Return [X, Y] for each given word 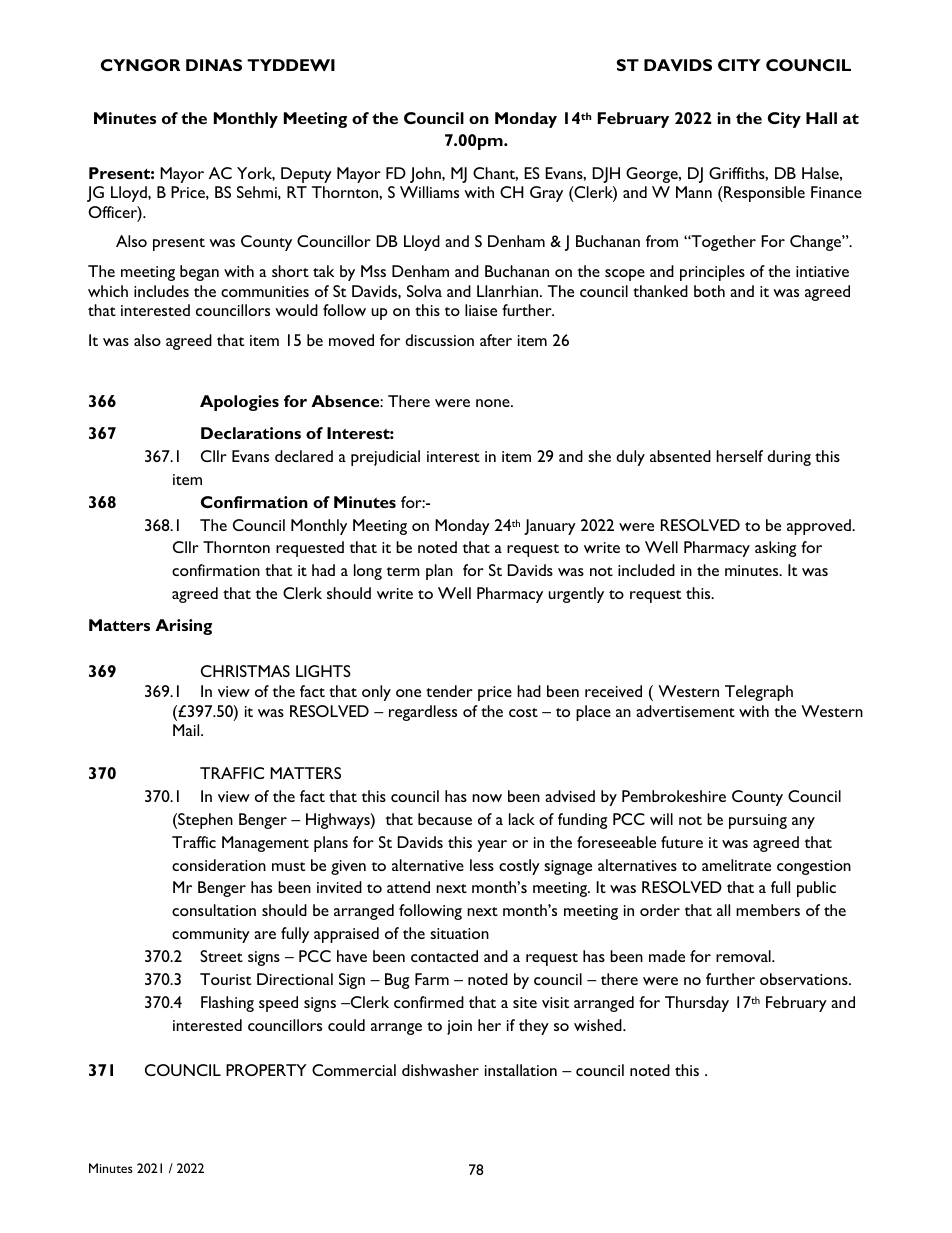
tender [449, 691]
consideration [219, 865]
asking [775, 549]
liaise [481, 310]
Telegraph [759, 693]
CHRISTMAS [245, 671]
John [426, 175]
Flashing [227, 1004]
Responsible [763, 194]
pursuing [758, 821]
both [709, 291]
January [550, 527]
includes [161, 291]
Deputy [306, 175]
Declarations [251, 433]
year [492, 846]
